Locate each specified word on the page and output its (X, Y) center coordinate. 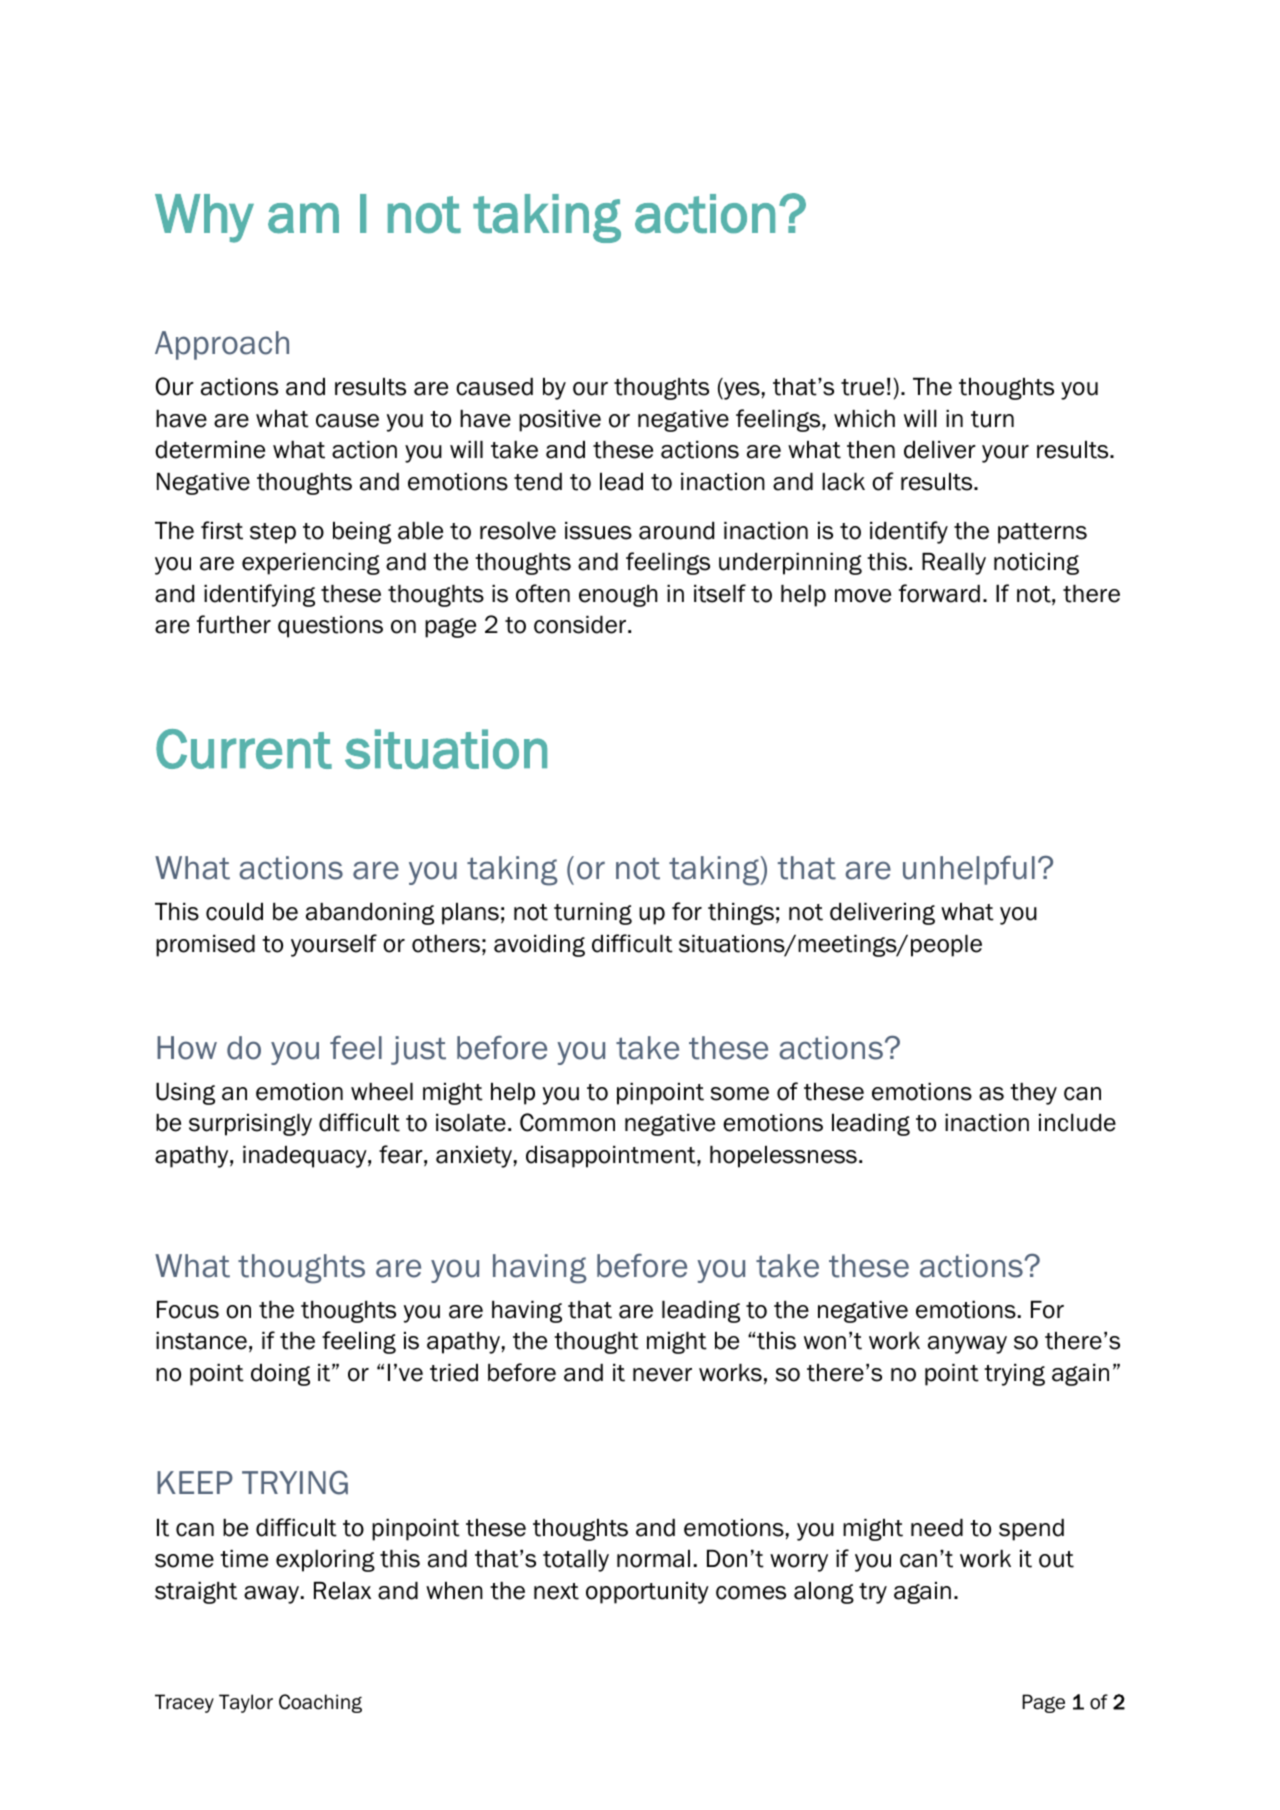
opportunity (647, 1593)
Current (244, 749)
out (1056, 1559)
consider (581, 625)
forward (939, 593)
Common (567, 1122)
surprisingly (250, 1125)
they (1033, 1094)
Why (204, 218)
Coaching (320, 1703)
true (862, 387)
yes (741, 391)
